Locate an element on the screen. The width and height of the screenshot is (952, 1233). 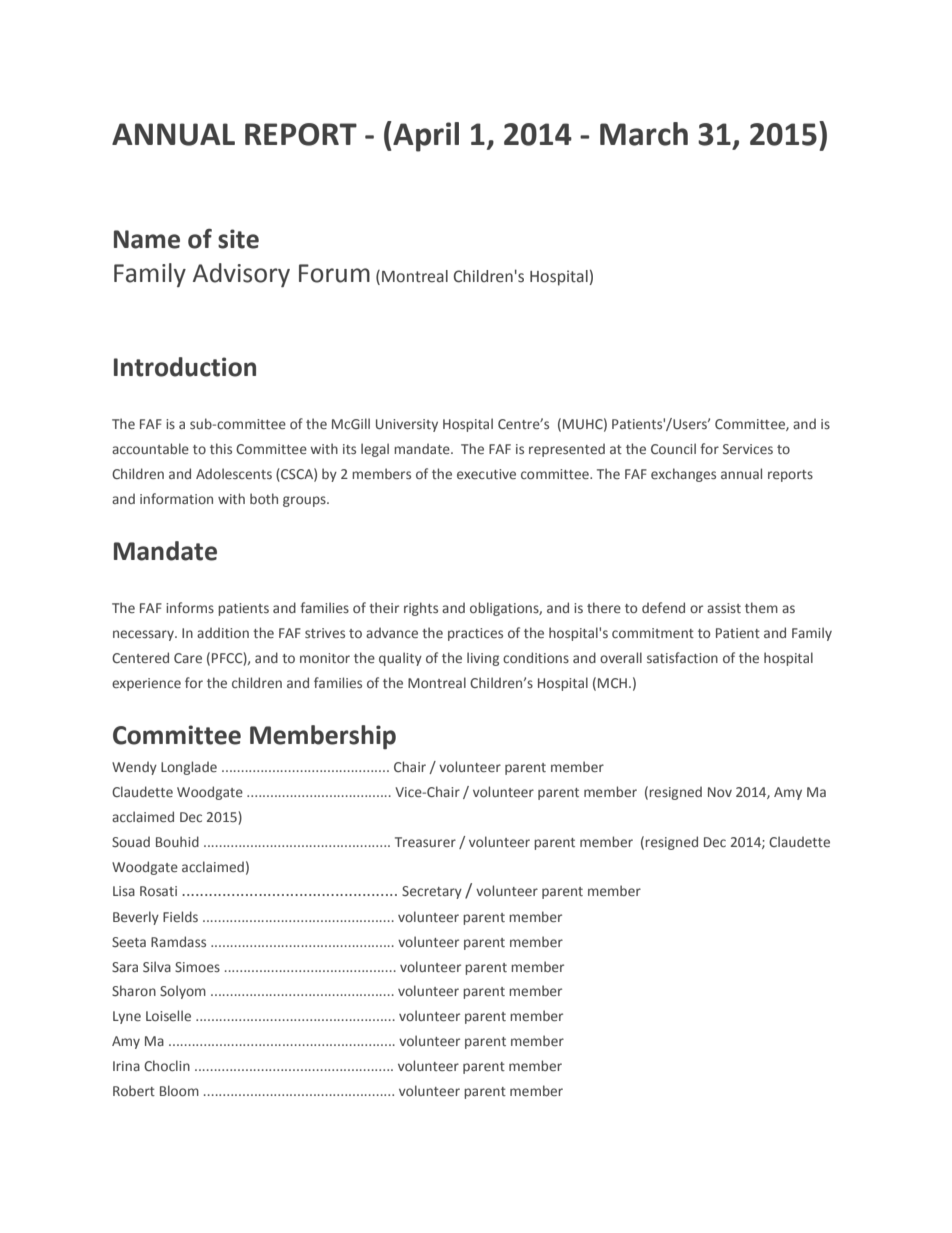
Souad is located at coordinates (131, 841).
